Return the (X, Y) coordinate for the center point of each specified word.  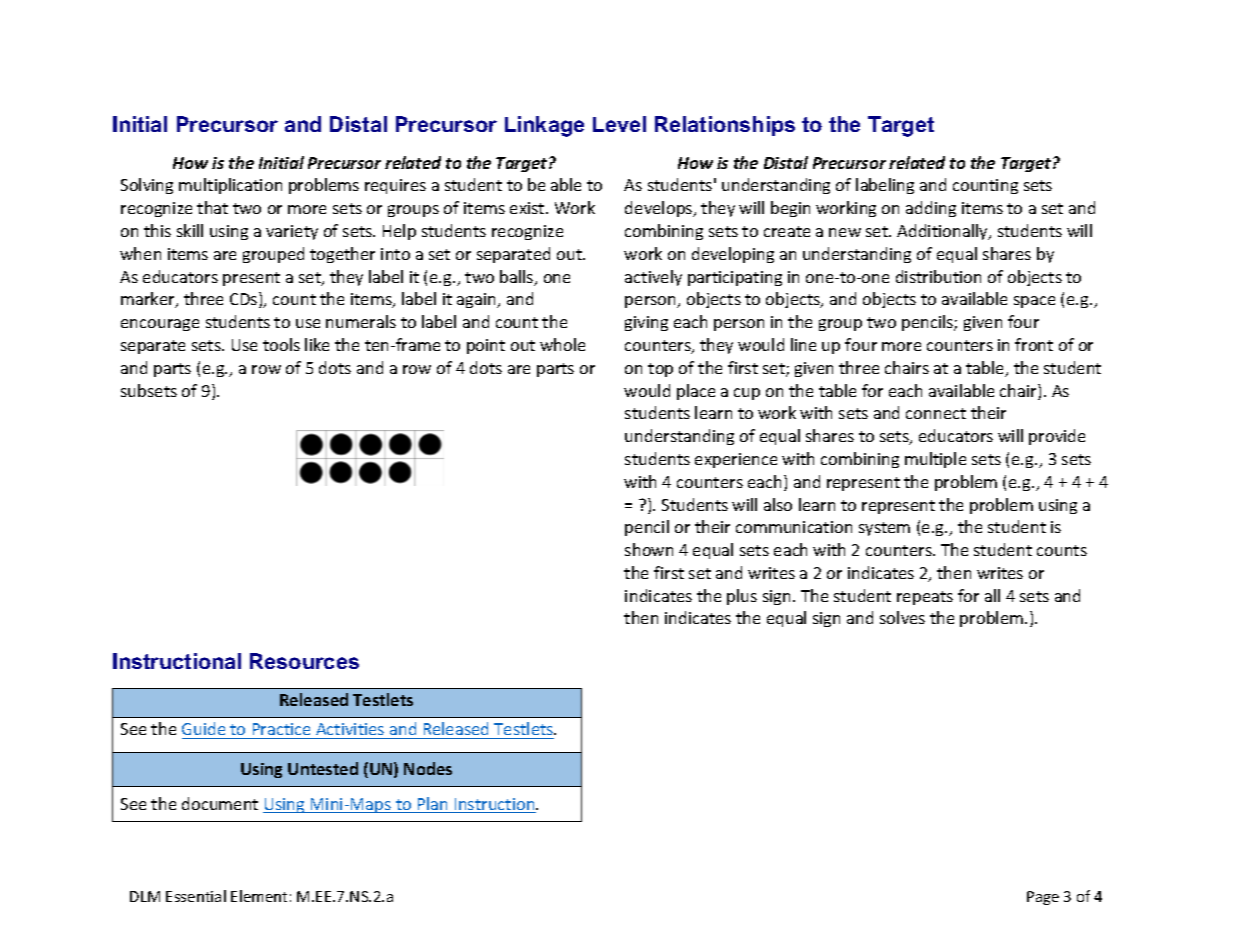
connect (936, 413)
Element (259, 896)
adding (931, 209)
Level (619, 124)
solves (902, 617)
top (660, 370)
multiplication (230, 186)
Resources (304, 661)
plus (742, 597)
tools (281, 344)
